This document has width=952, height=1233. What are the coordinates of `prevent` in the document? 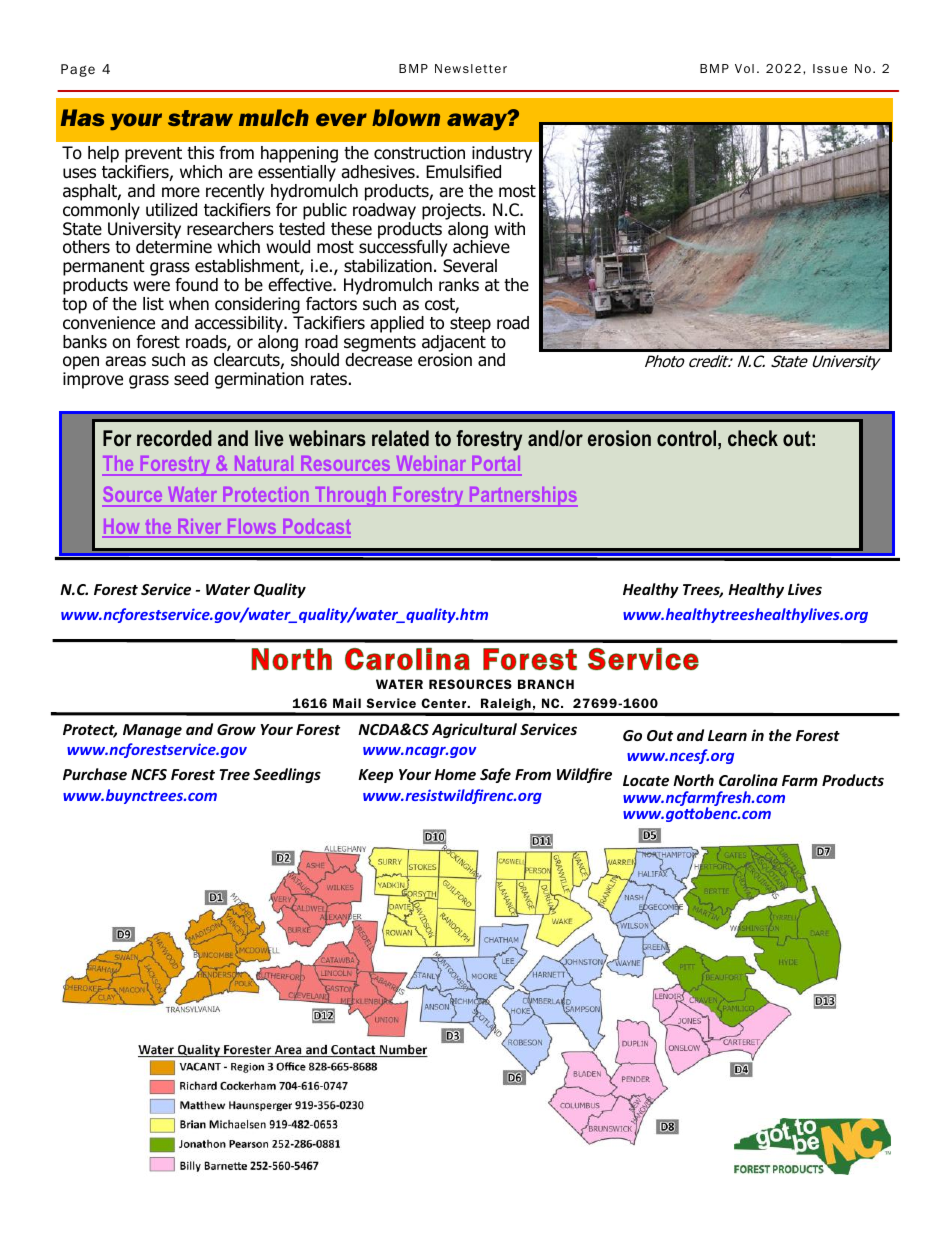 It's located at (153, 156).
